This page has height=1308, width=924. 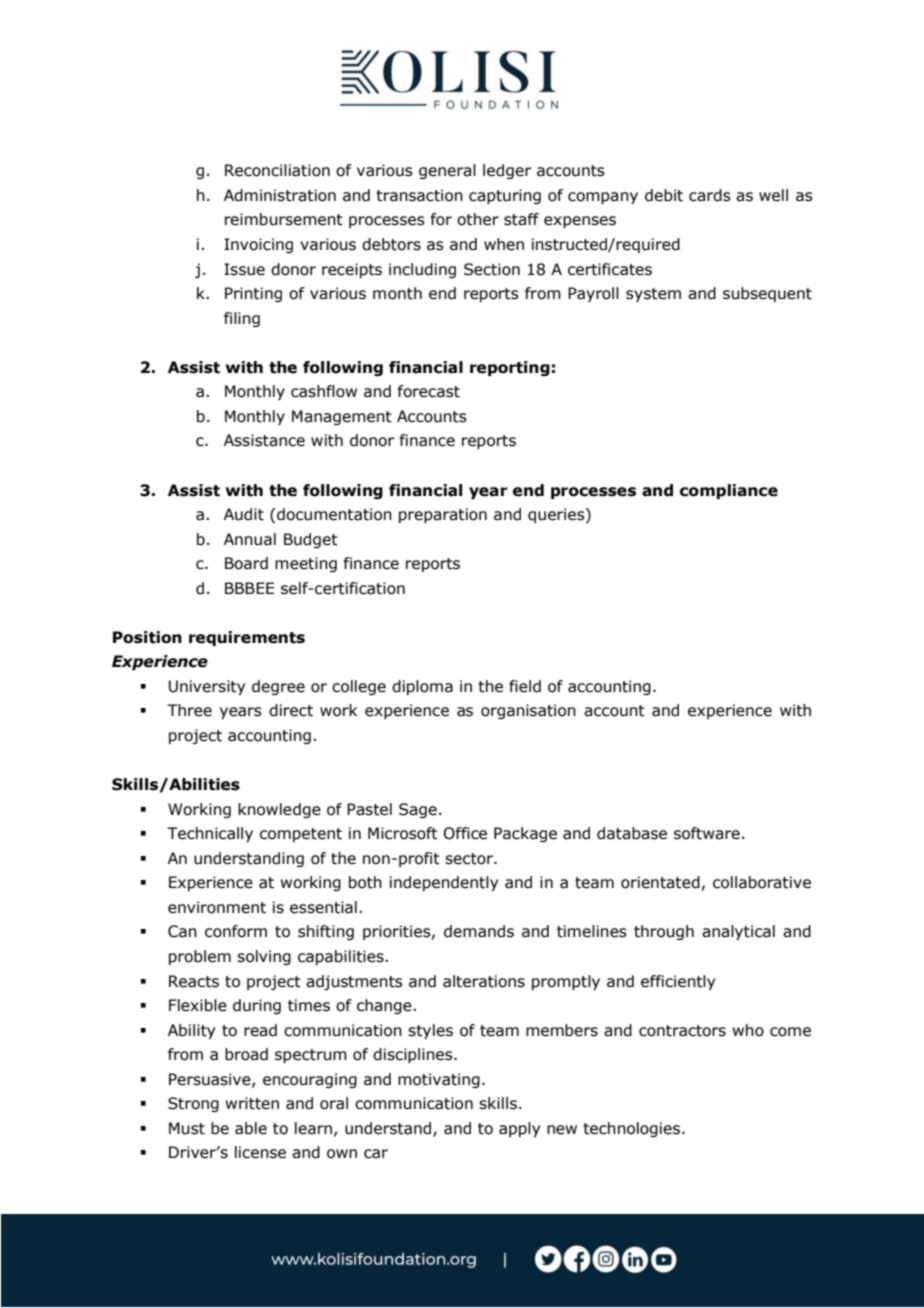 I want to click on able, so click(x=251, y=1128).
